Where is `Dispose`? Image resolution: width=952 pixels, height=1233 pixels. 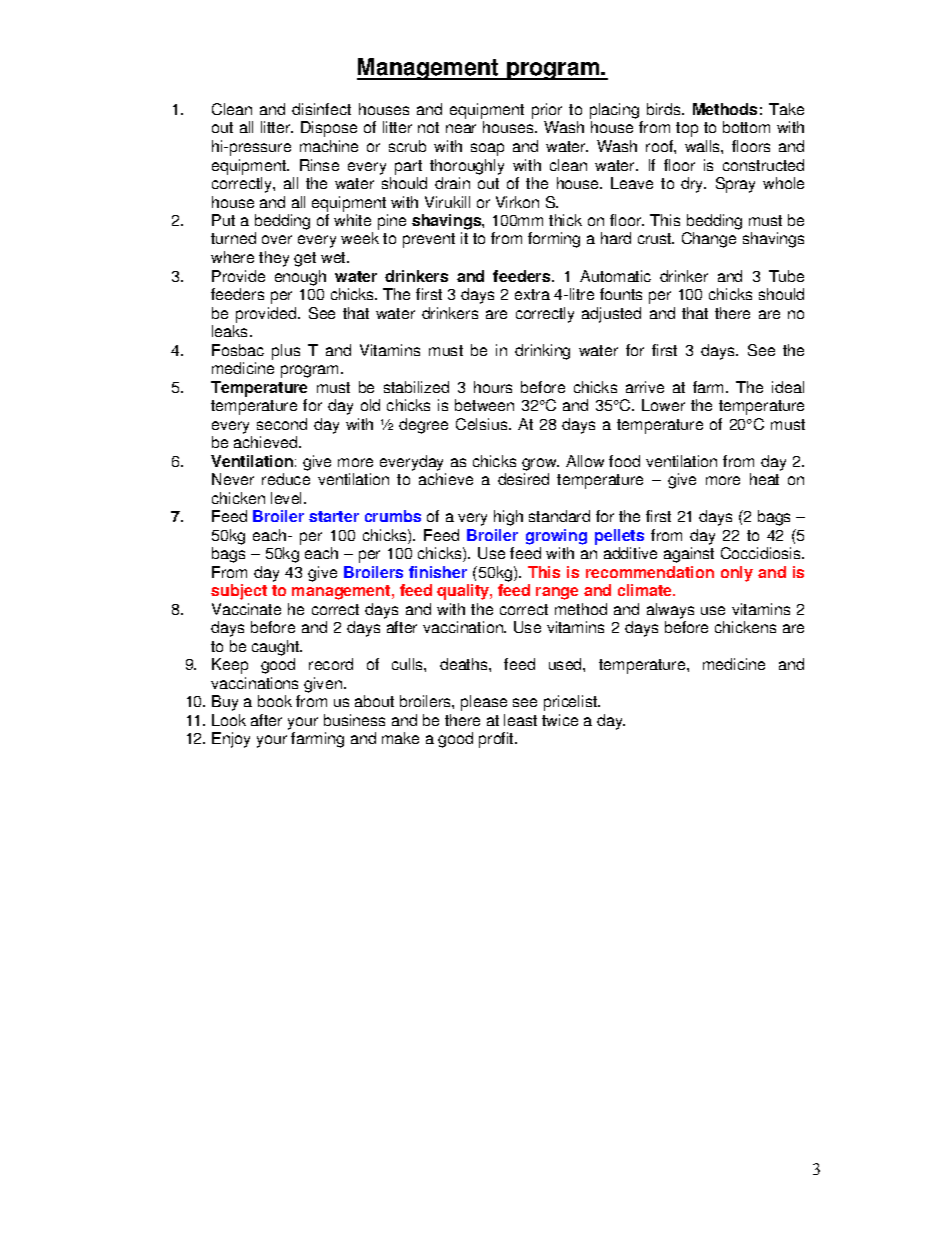
Dispose is located at coordinates (329, 129).
